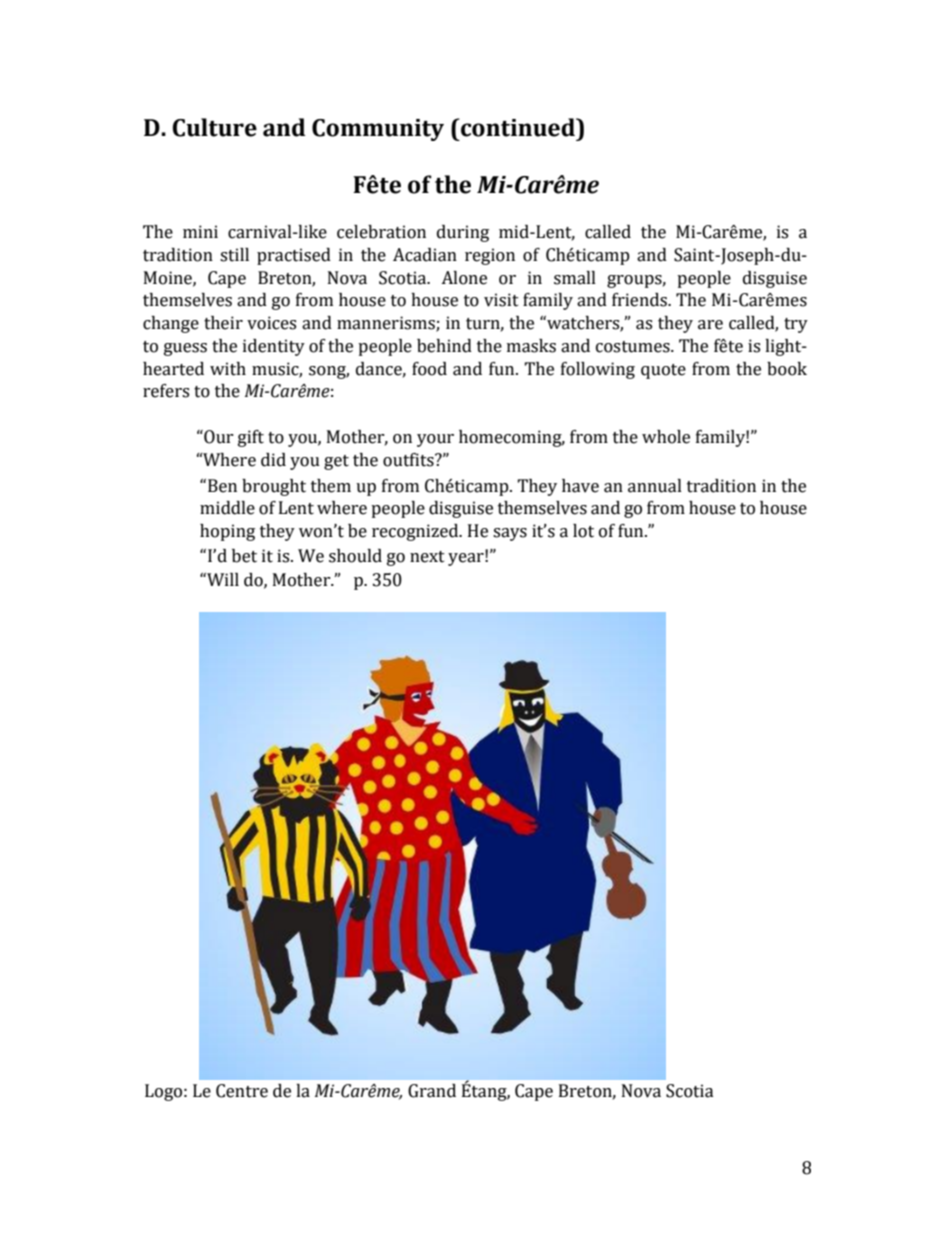 This screenshot has width=952, height=1233. What do you see at coordinates (214, 127) in the screenshot?
I see `Culture` at bounding box center [214, 127].
